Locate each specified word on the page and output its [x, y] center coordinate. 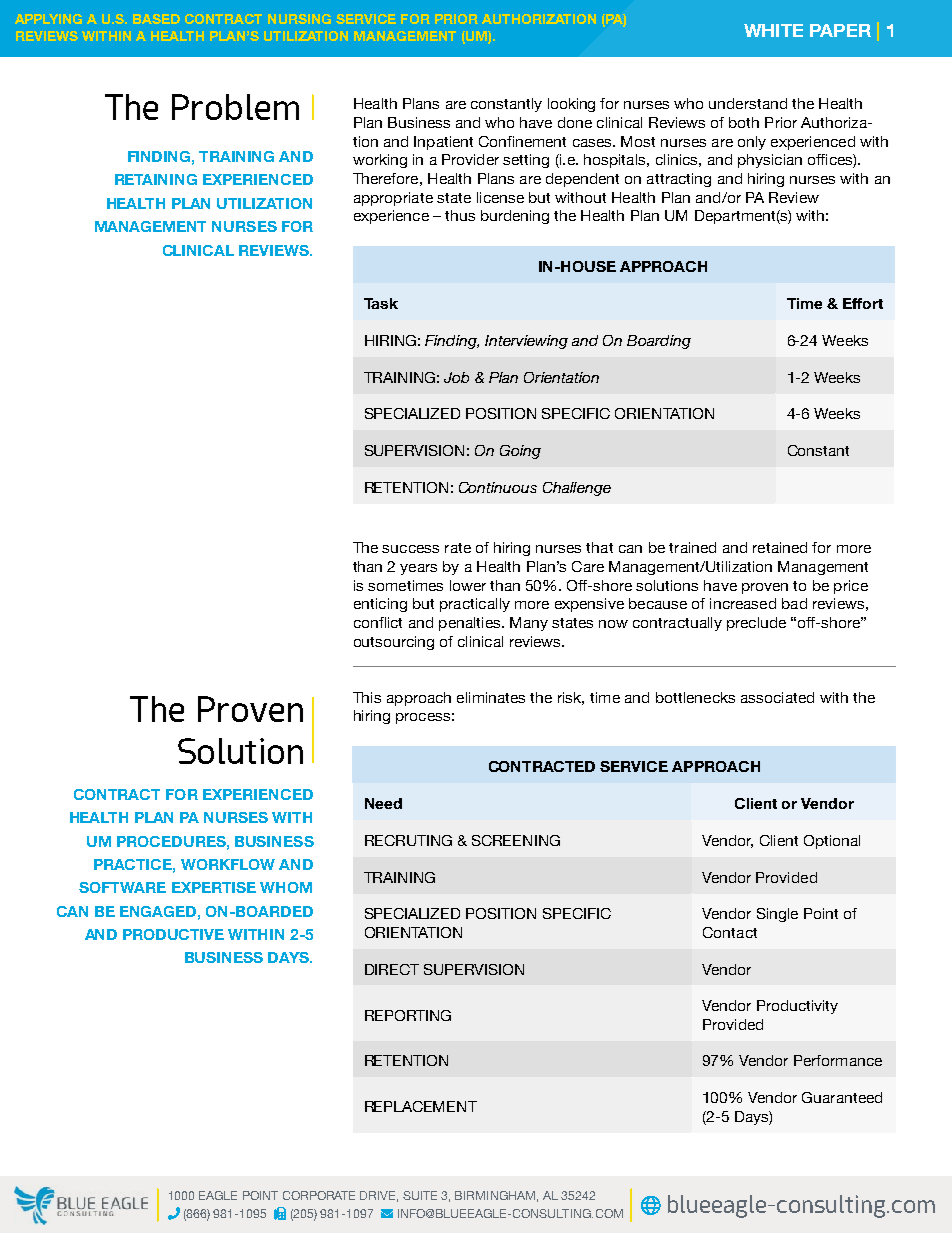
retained [780, 547]
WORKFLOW [228, 864]
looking [571, 105]
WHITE [773, 30]
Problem [235, 107]
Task [381, 303]
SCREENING [516, 840]
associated [777, 697]
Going [520, 452]
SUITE [420, 1195]
